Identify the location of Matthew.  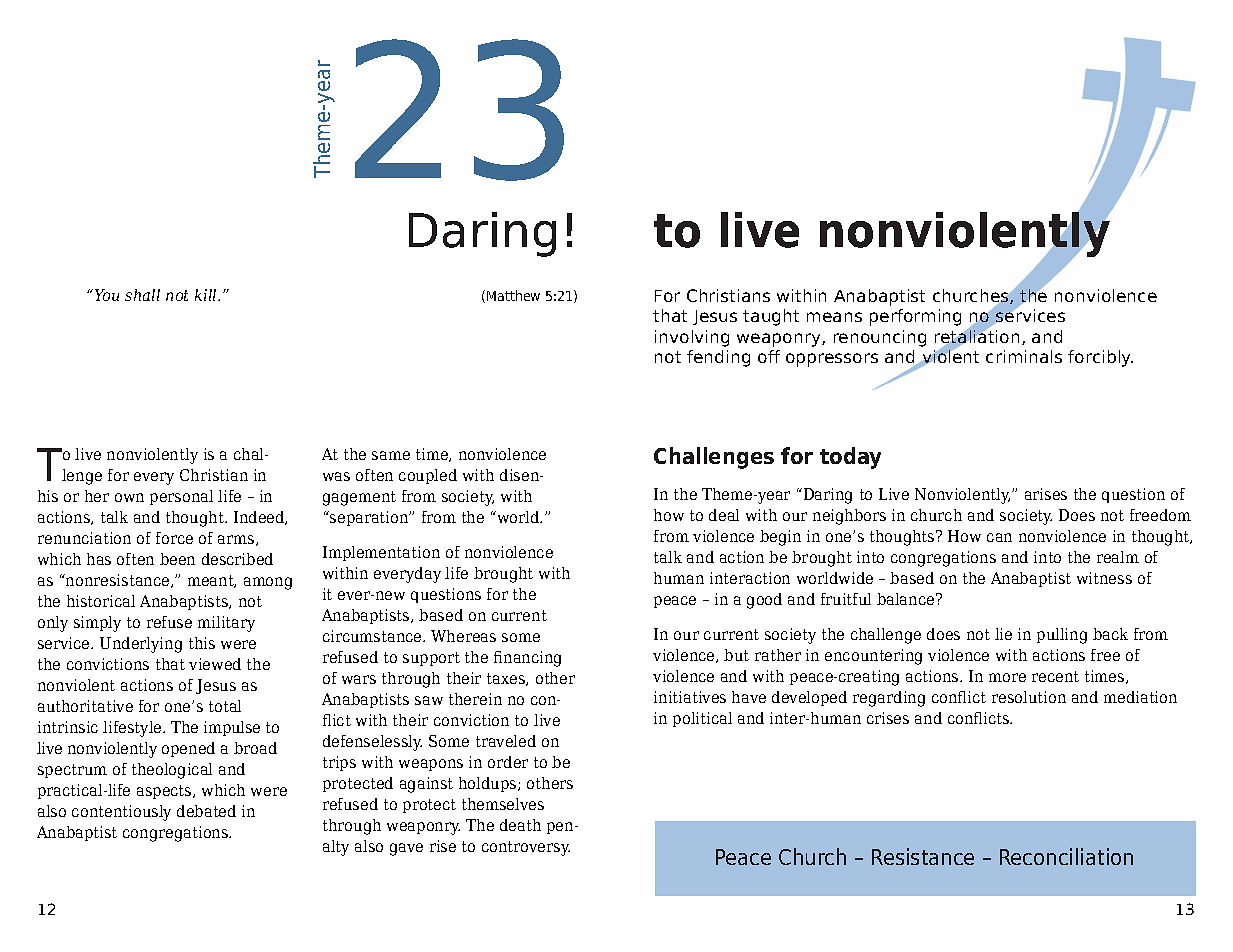
(513, 295).
